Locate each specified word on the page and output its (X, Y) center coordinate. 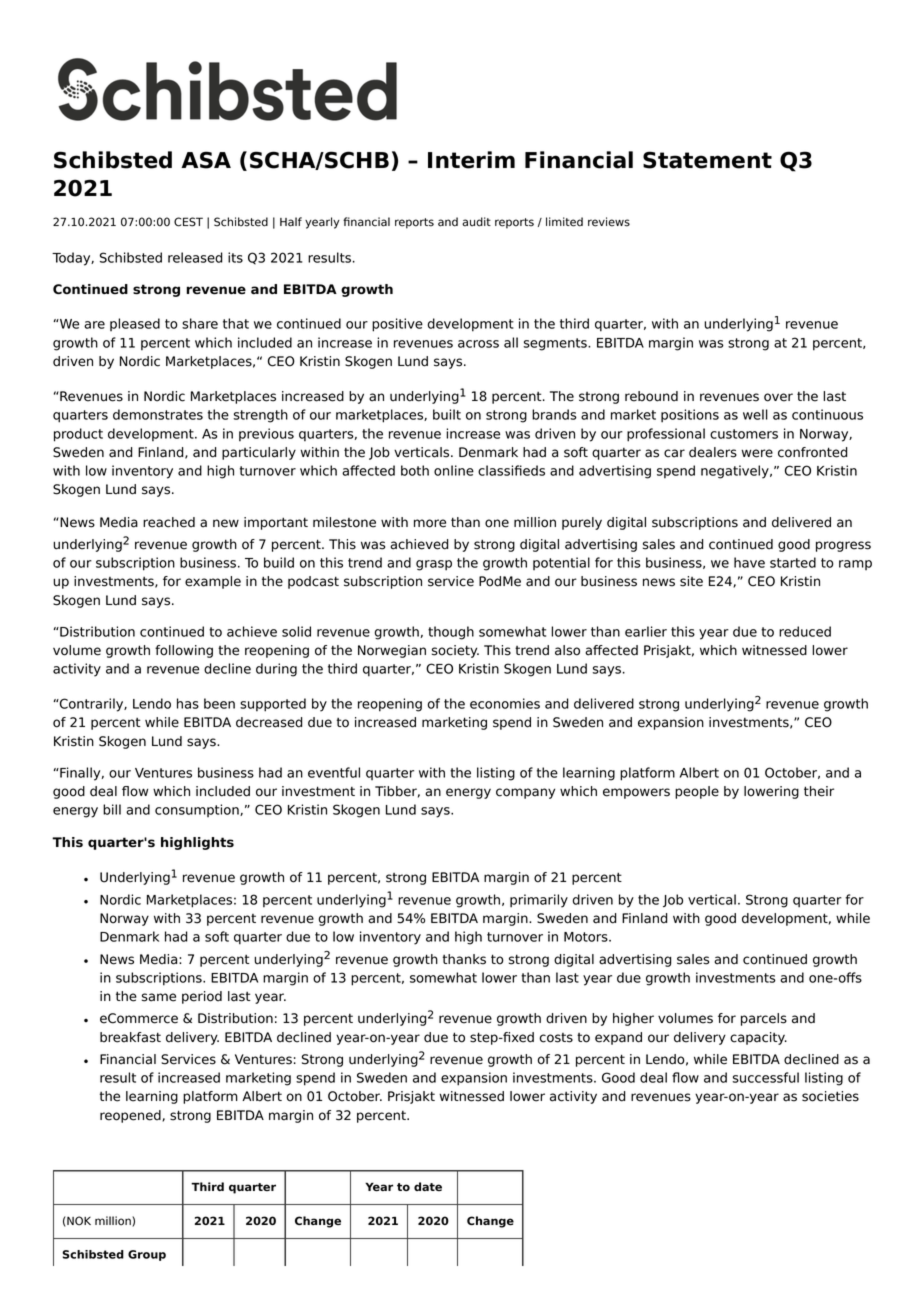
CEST (188, 222)
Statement (707, 160)
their (819, 791)
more (430, 523)
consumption (198, 810)
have (749, 562)
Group (147, 1255)
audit (476, 222)
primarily (539, 901)
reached (169, 522)
